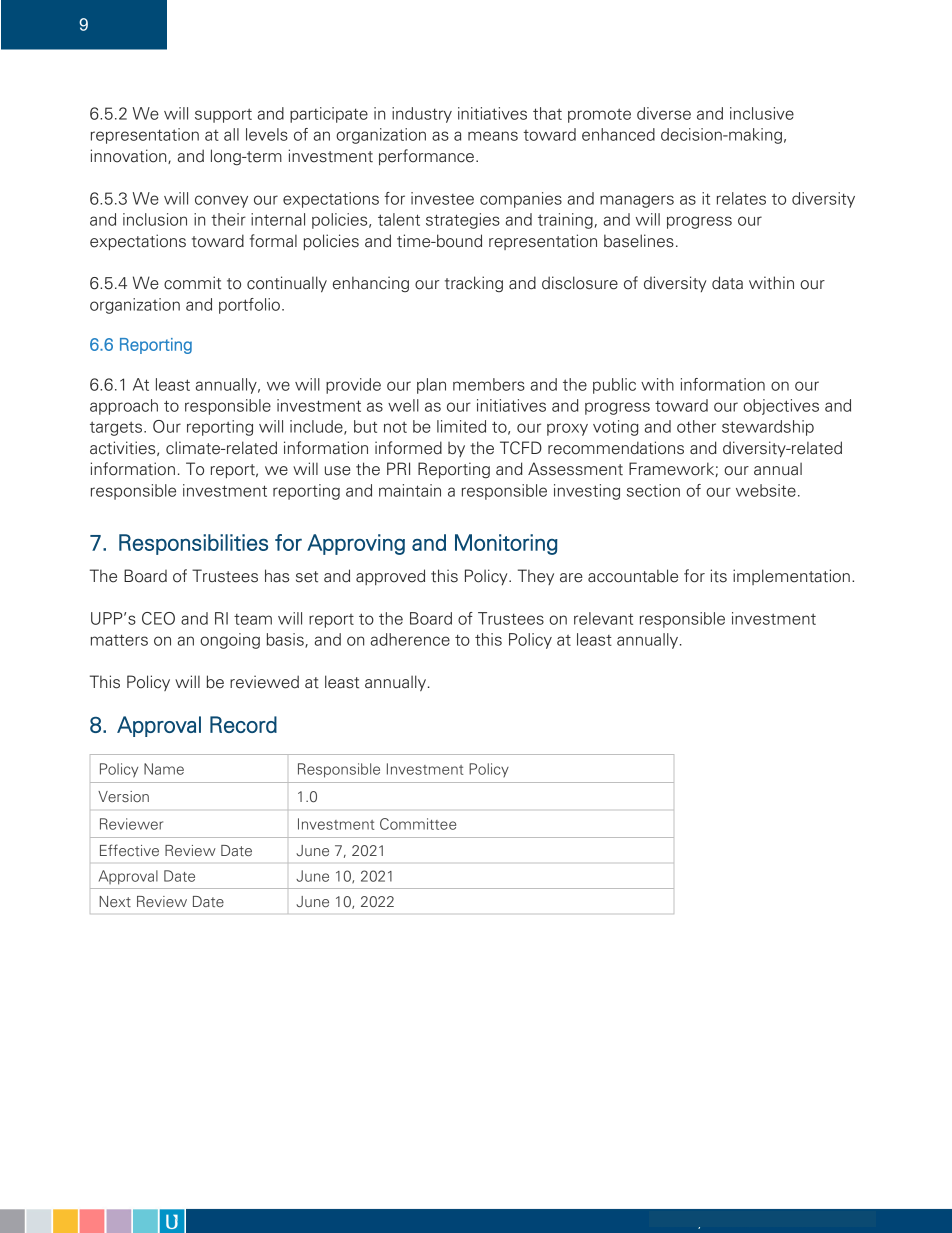  Describe the element at coordinates (410, 639) in the screenshot. I see `adherence` at that location.
